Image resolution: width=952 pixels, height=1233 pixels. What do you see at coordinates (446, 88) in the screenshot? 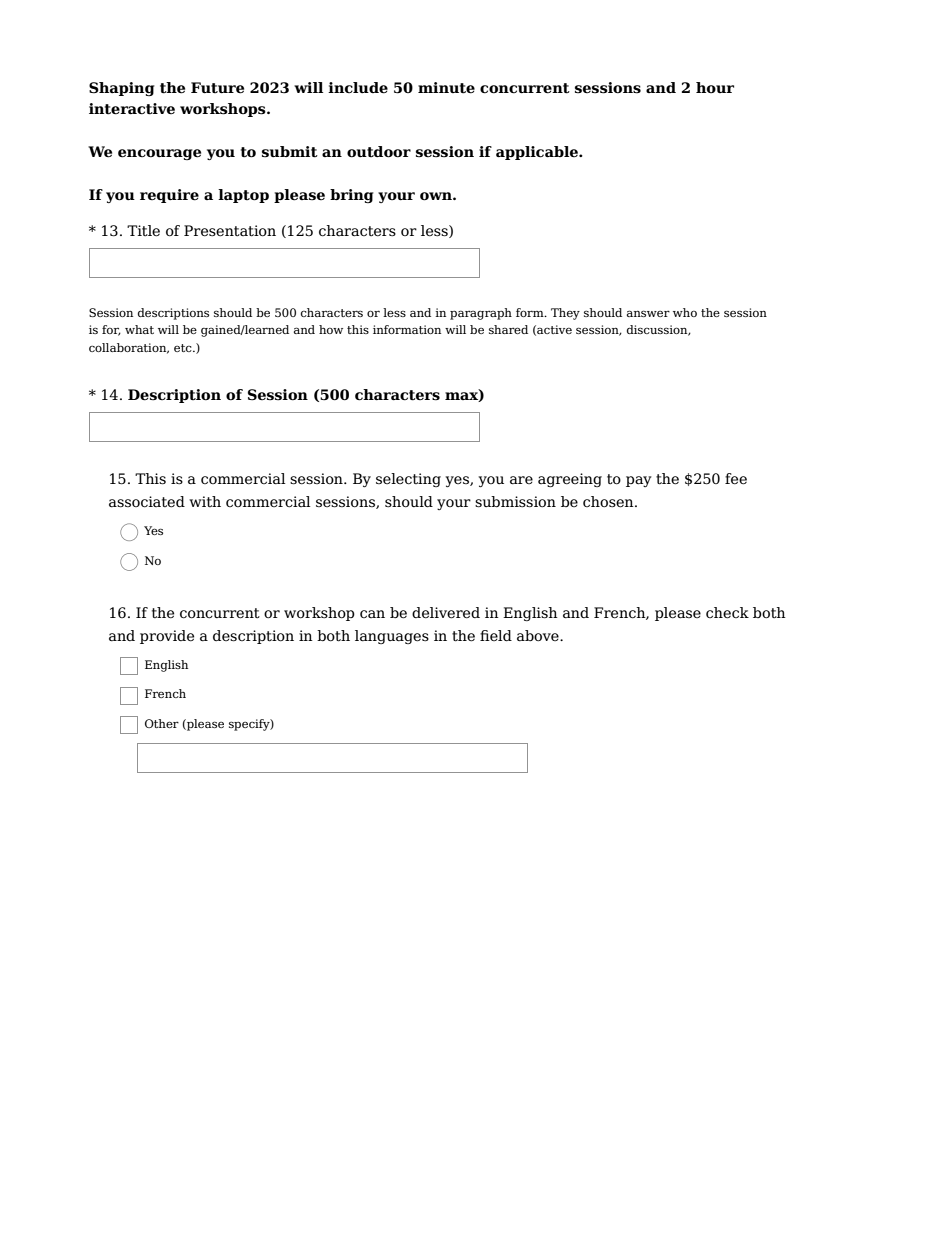
I see `minute` at bounding box center [446, 88].
